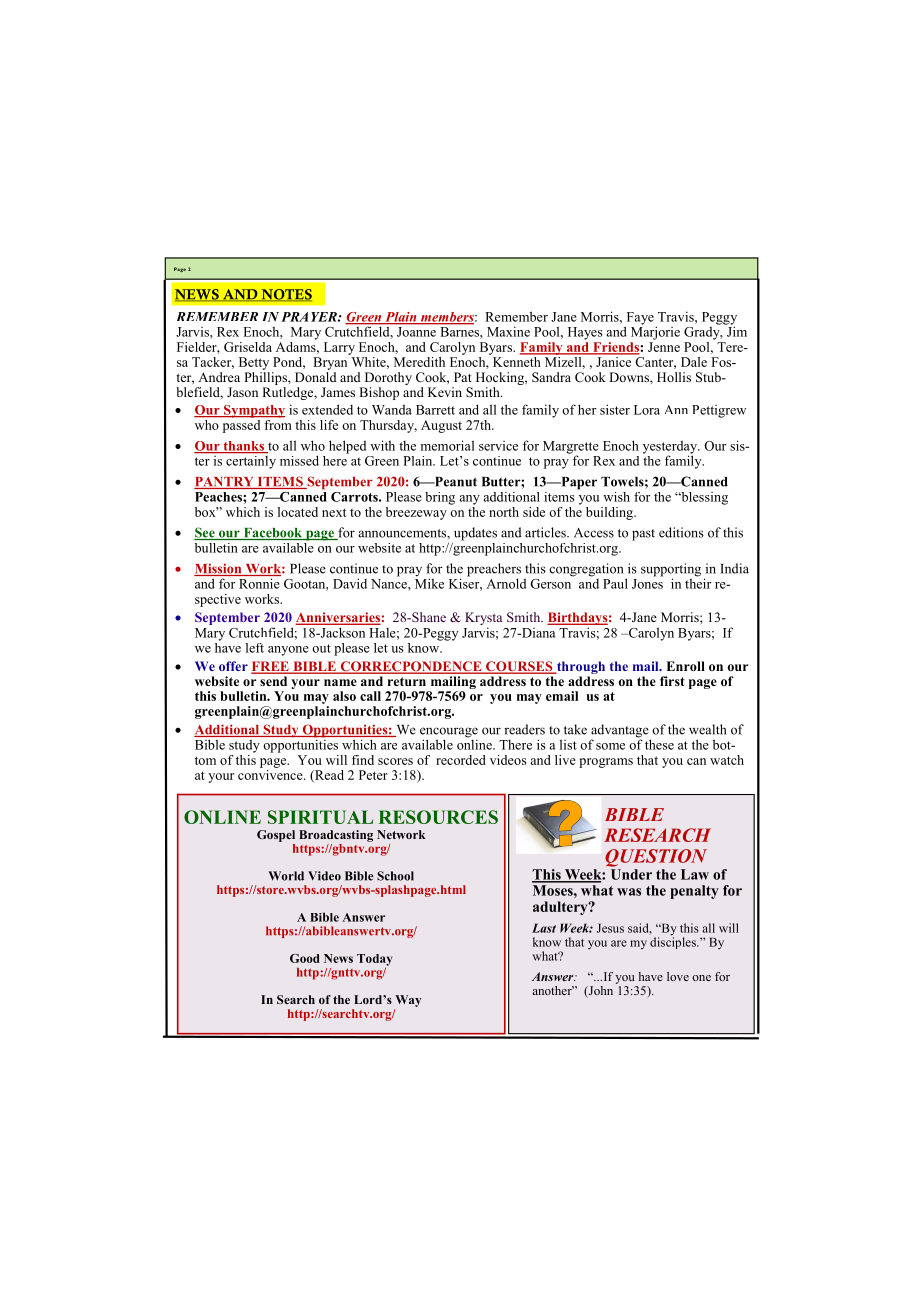 Image resolution: width=924 pixels, height=1308 pixels. Describe the element at coordinates (255, 648) in the screenshot. I see `left` at that location.
